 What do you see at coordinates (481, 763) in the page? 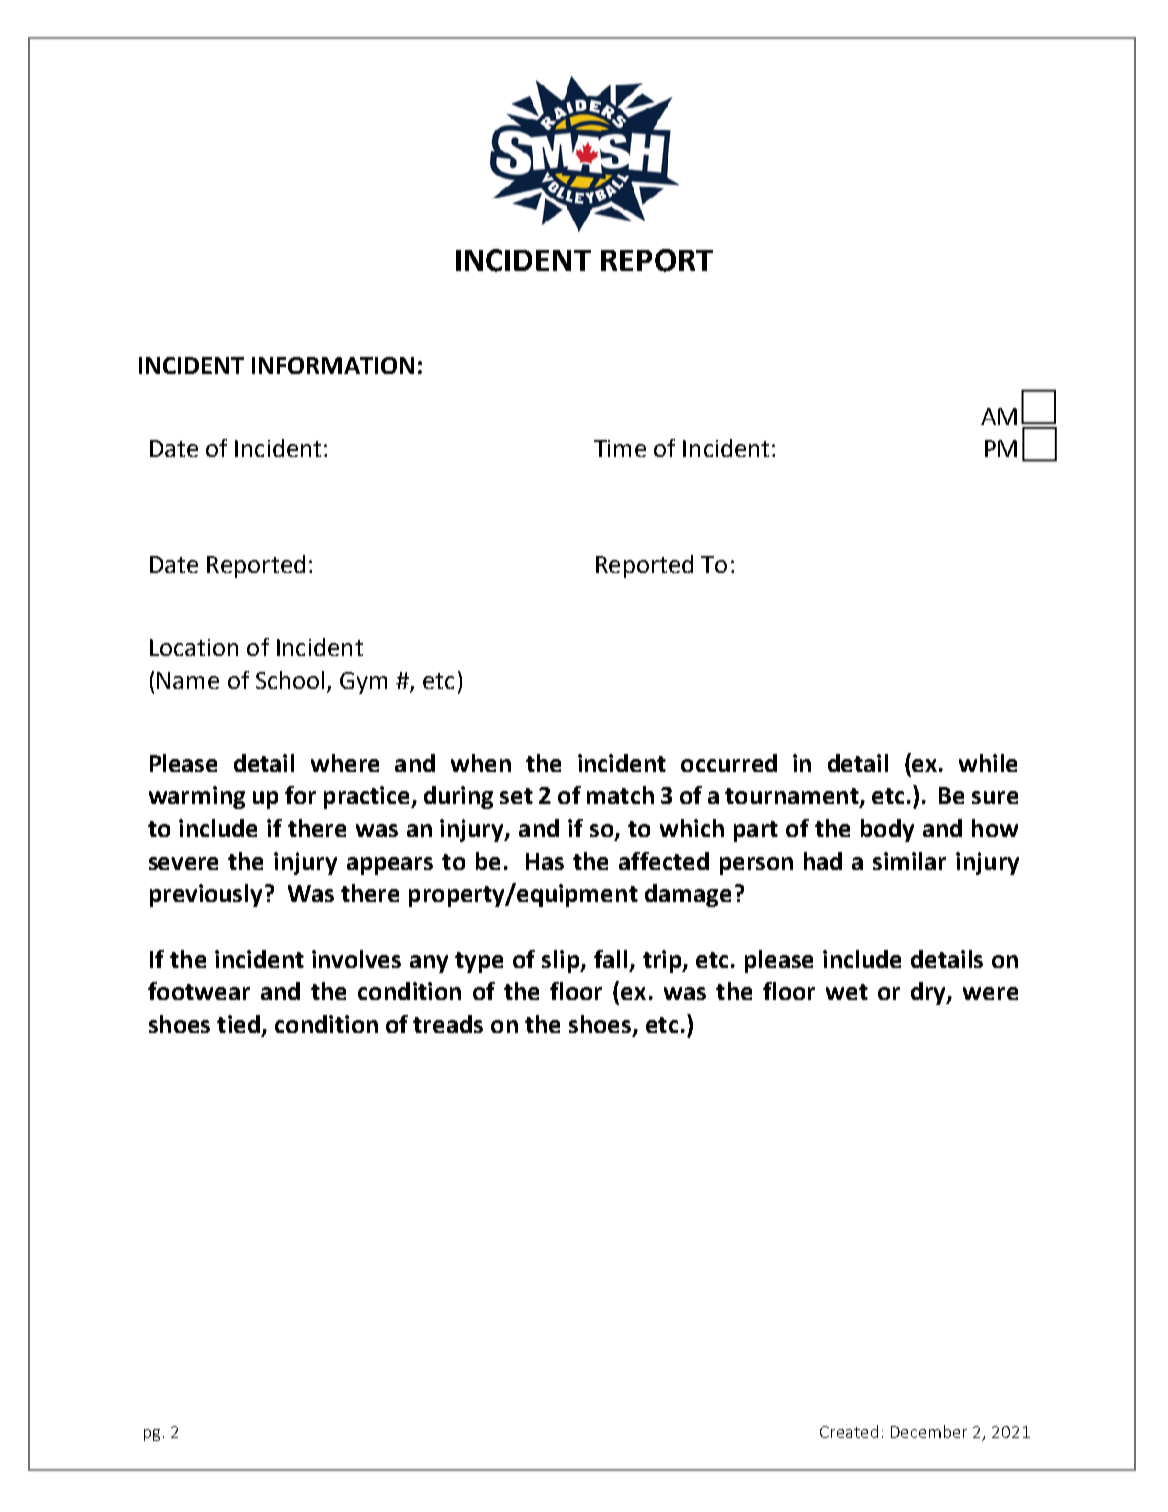
I see `when` at bounding box center [481, 763].
